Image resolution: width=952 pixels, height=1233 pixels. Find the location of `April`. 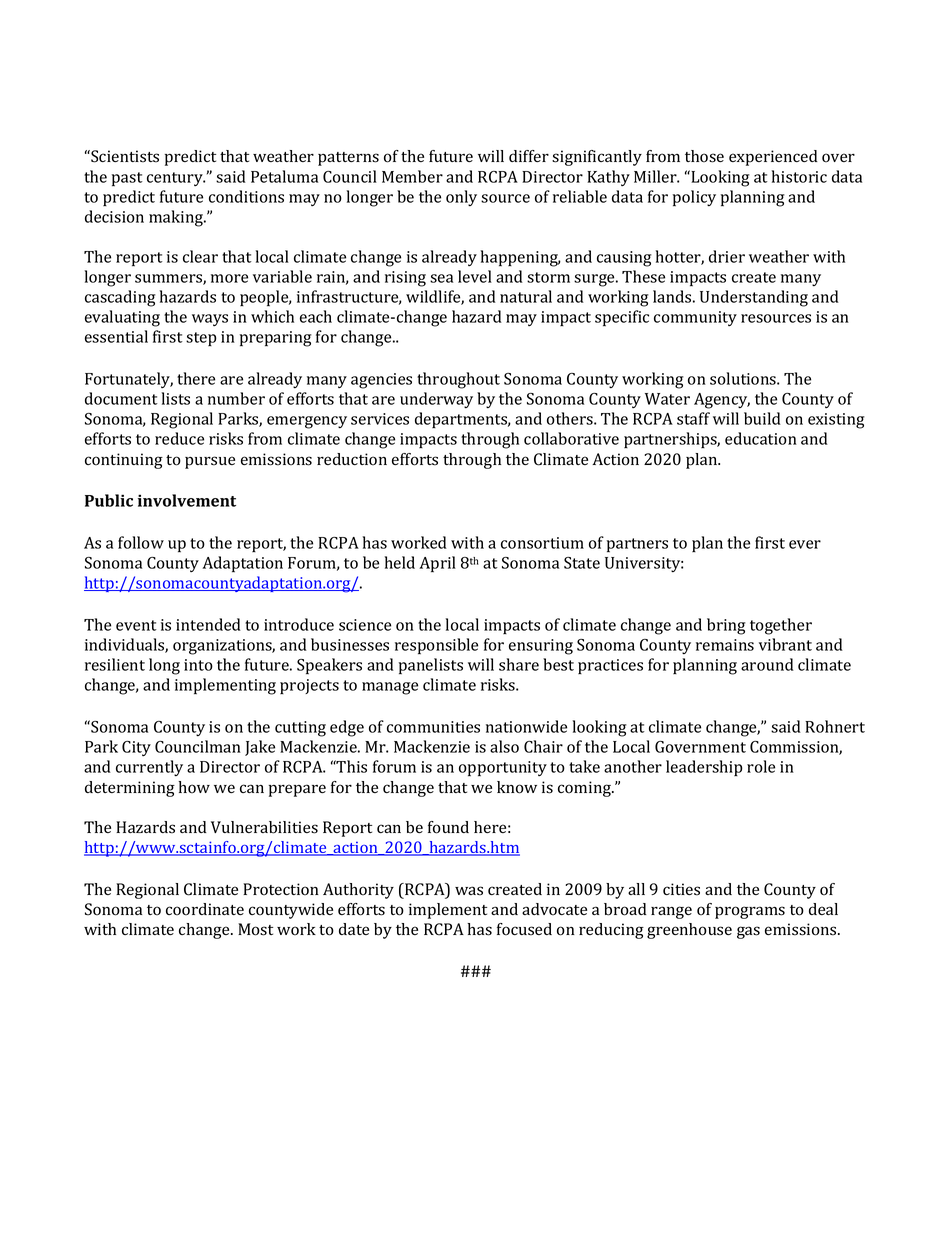

April is located at coordinates (437, 564).
